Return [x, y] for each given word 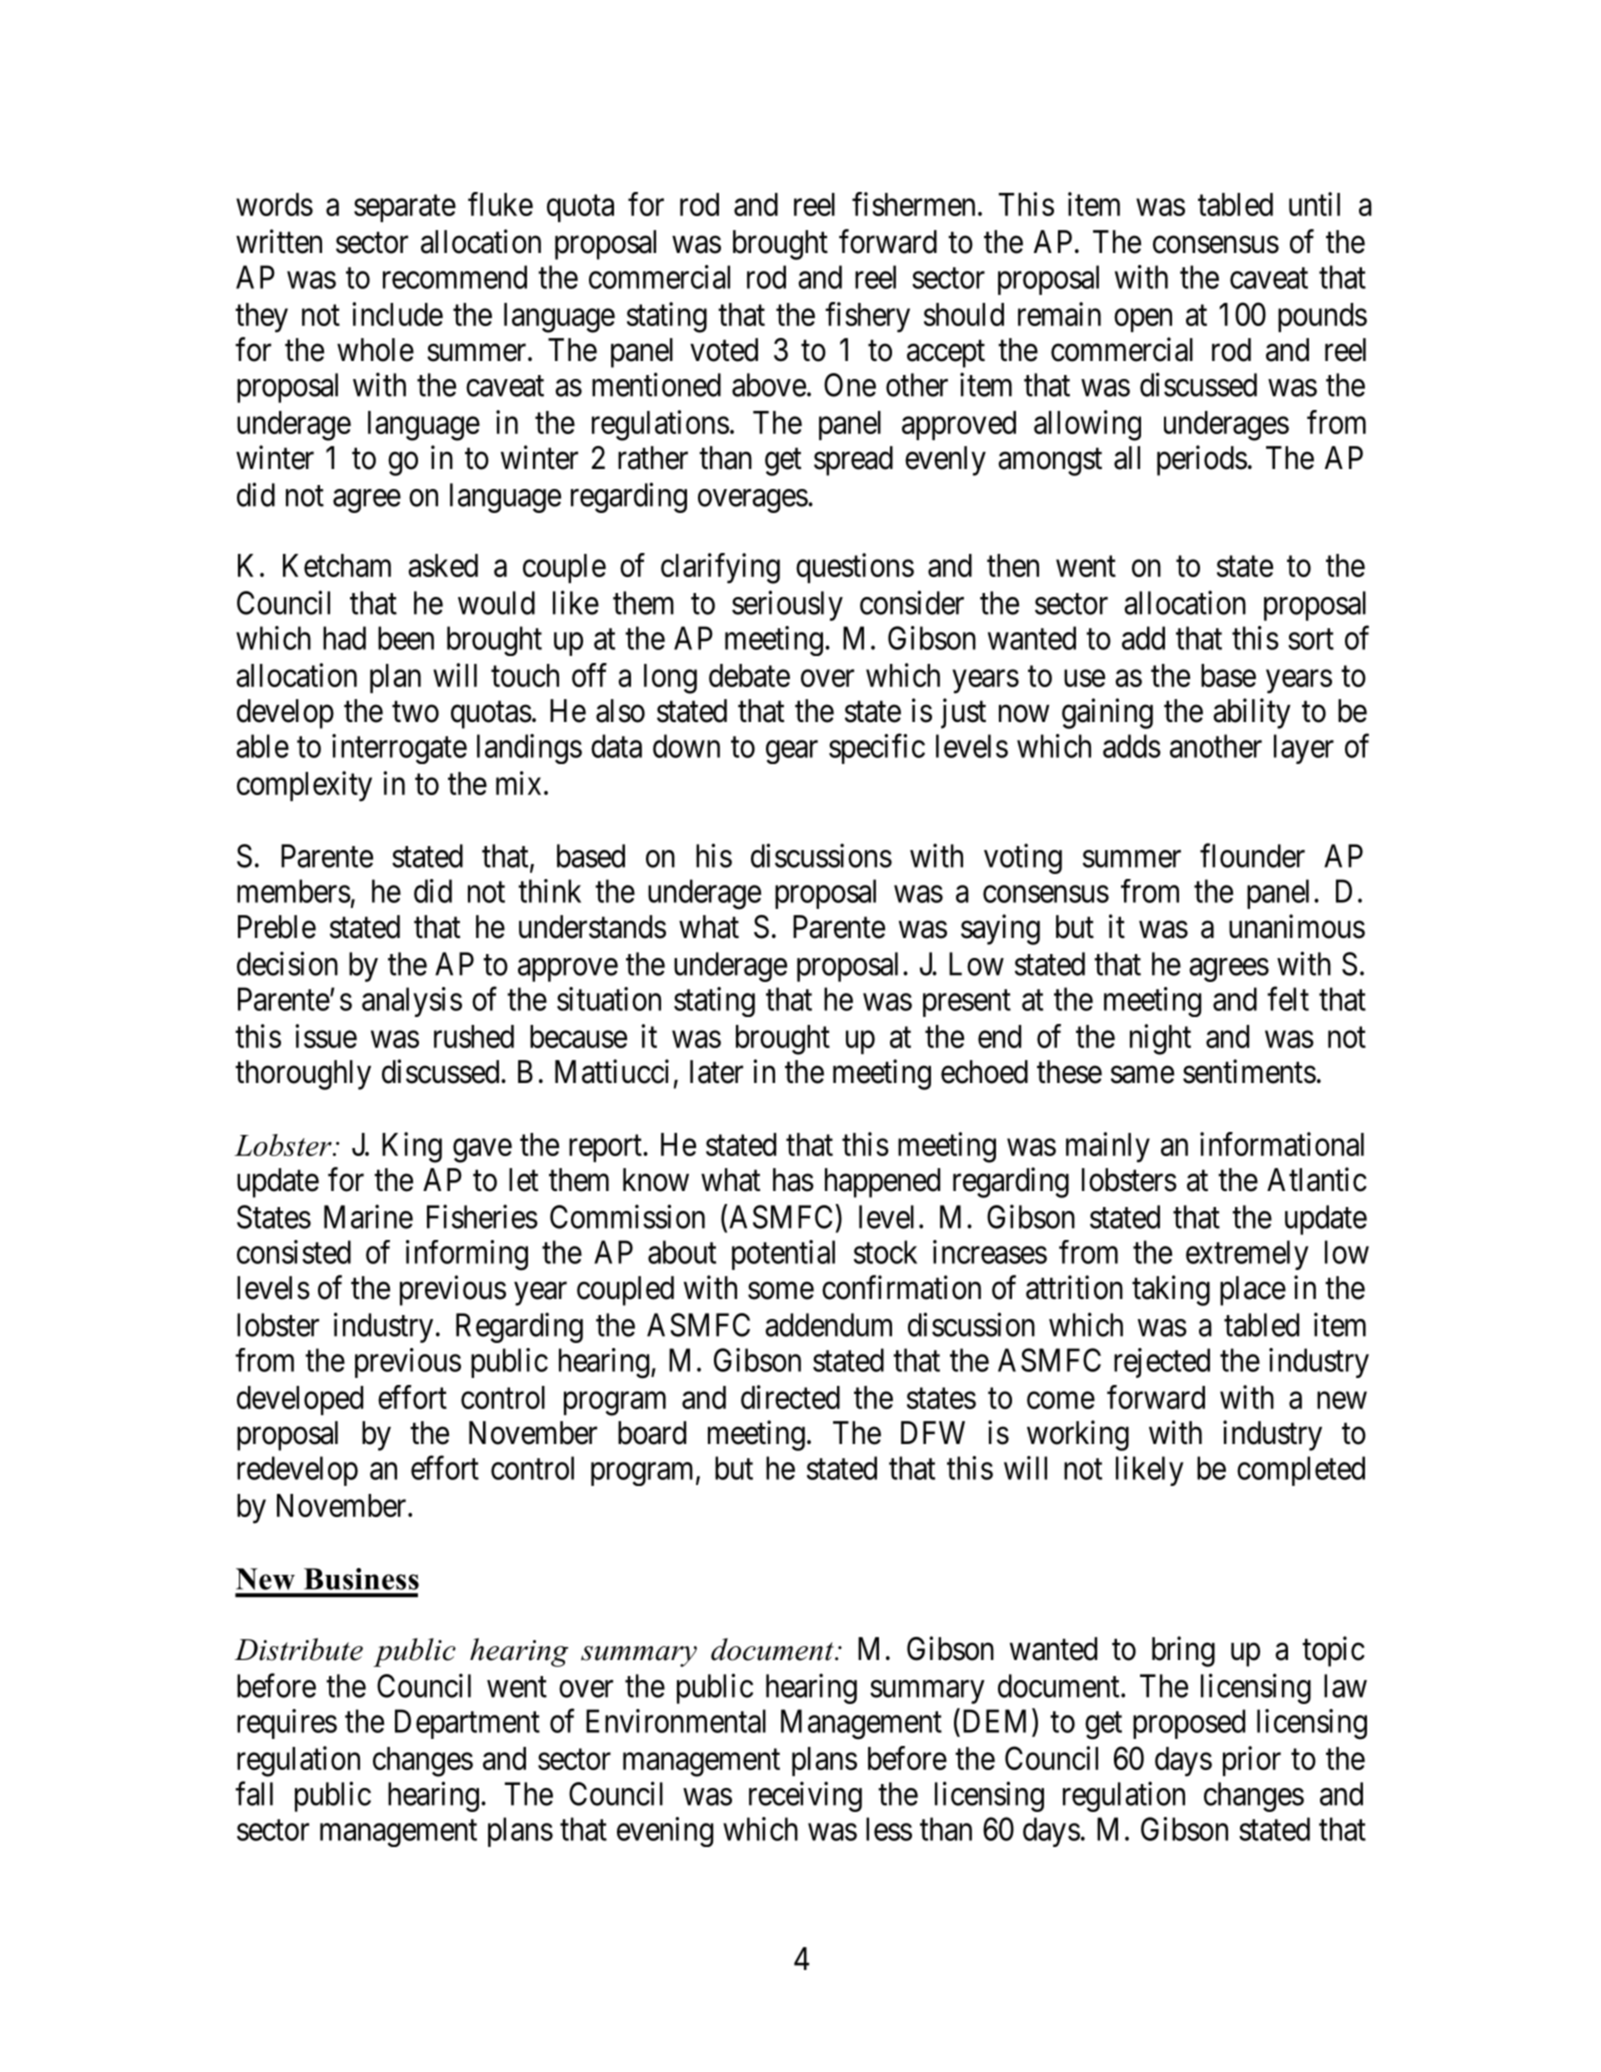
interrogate [399, 749]
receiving [805, 1796]
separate [405, 208]
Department [467, 1724]
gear [792, 752]
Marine [368, 1216]
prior [1252, 1761]
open [1143, 320]
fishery [867, 317]
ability [1252, 713]
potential [783, 1255]
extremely [1247, 1255]
